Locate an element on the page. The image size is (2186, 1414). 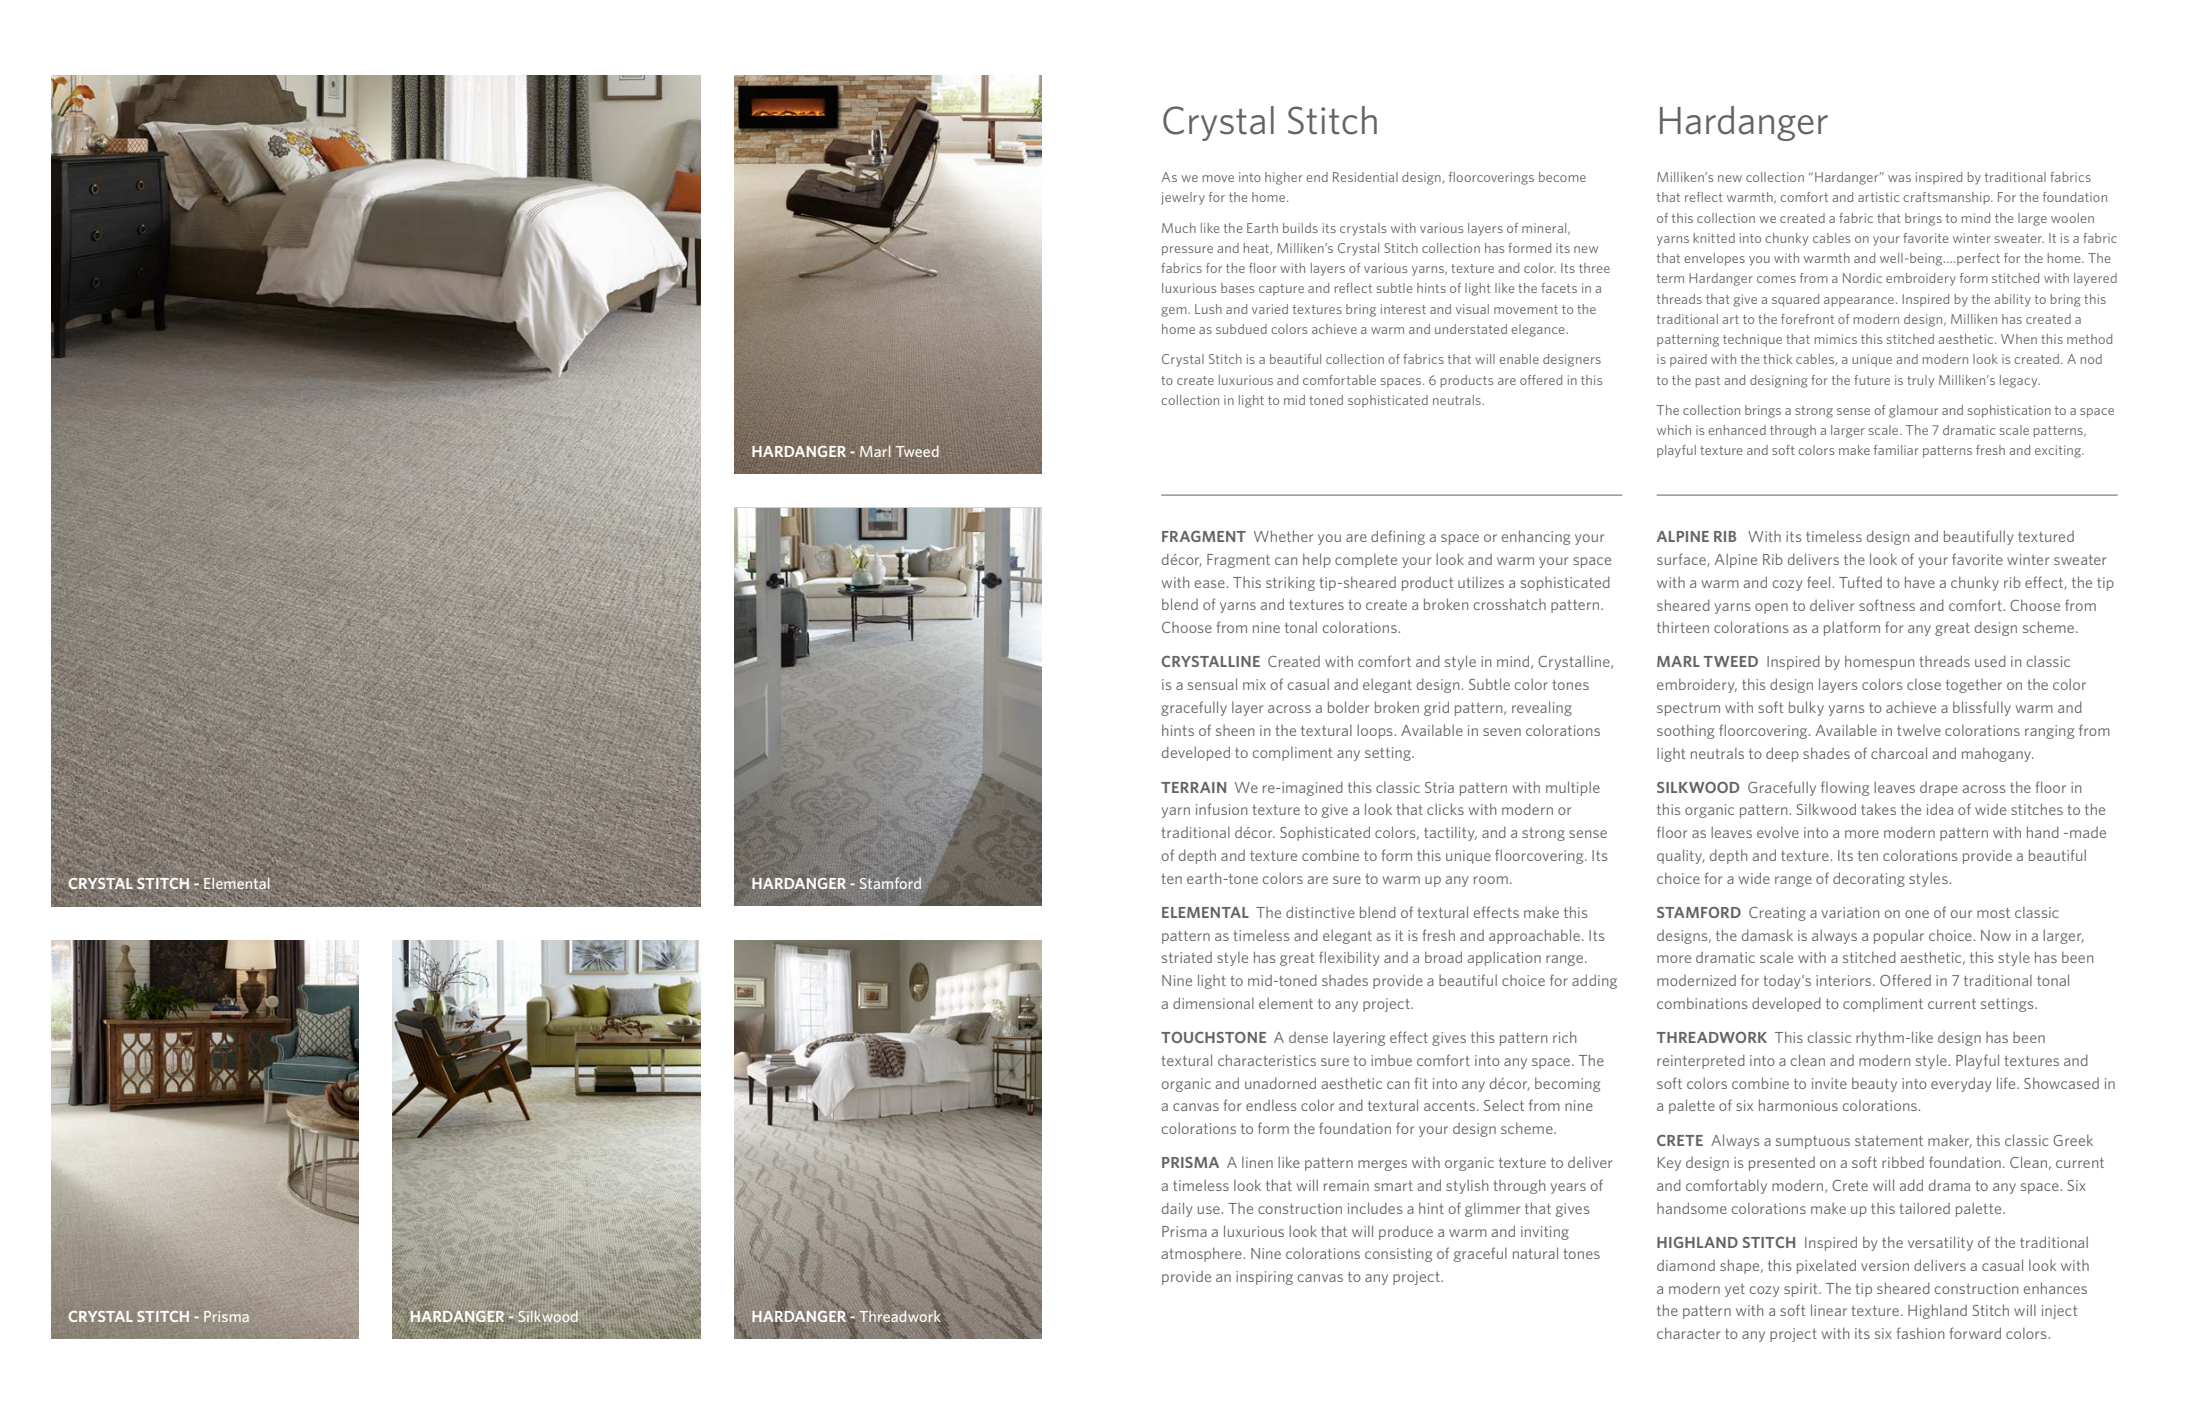
life is located at coordinates (2007, 1083).
